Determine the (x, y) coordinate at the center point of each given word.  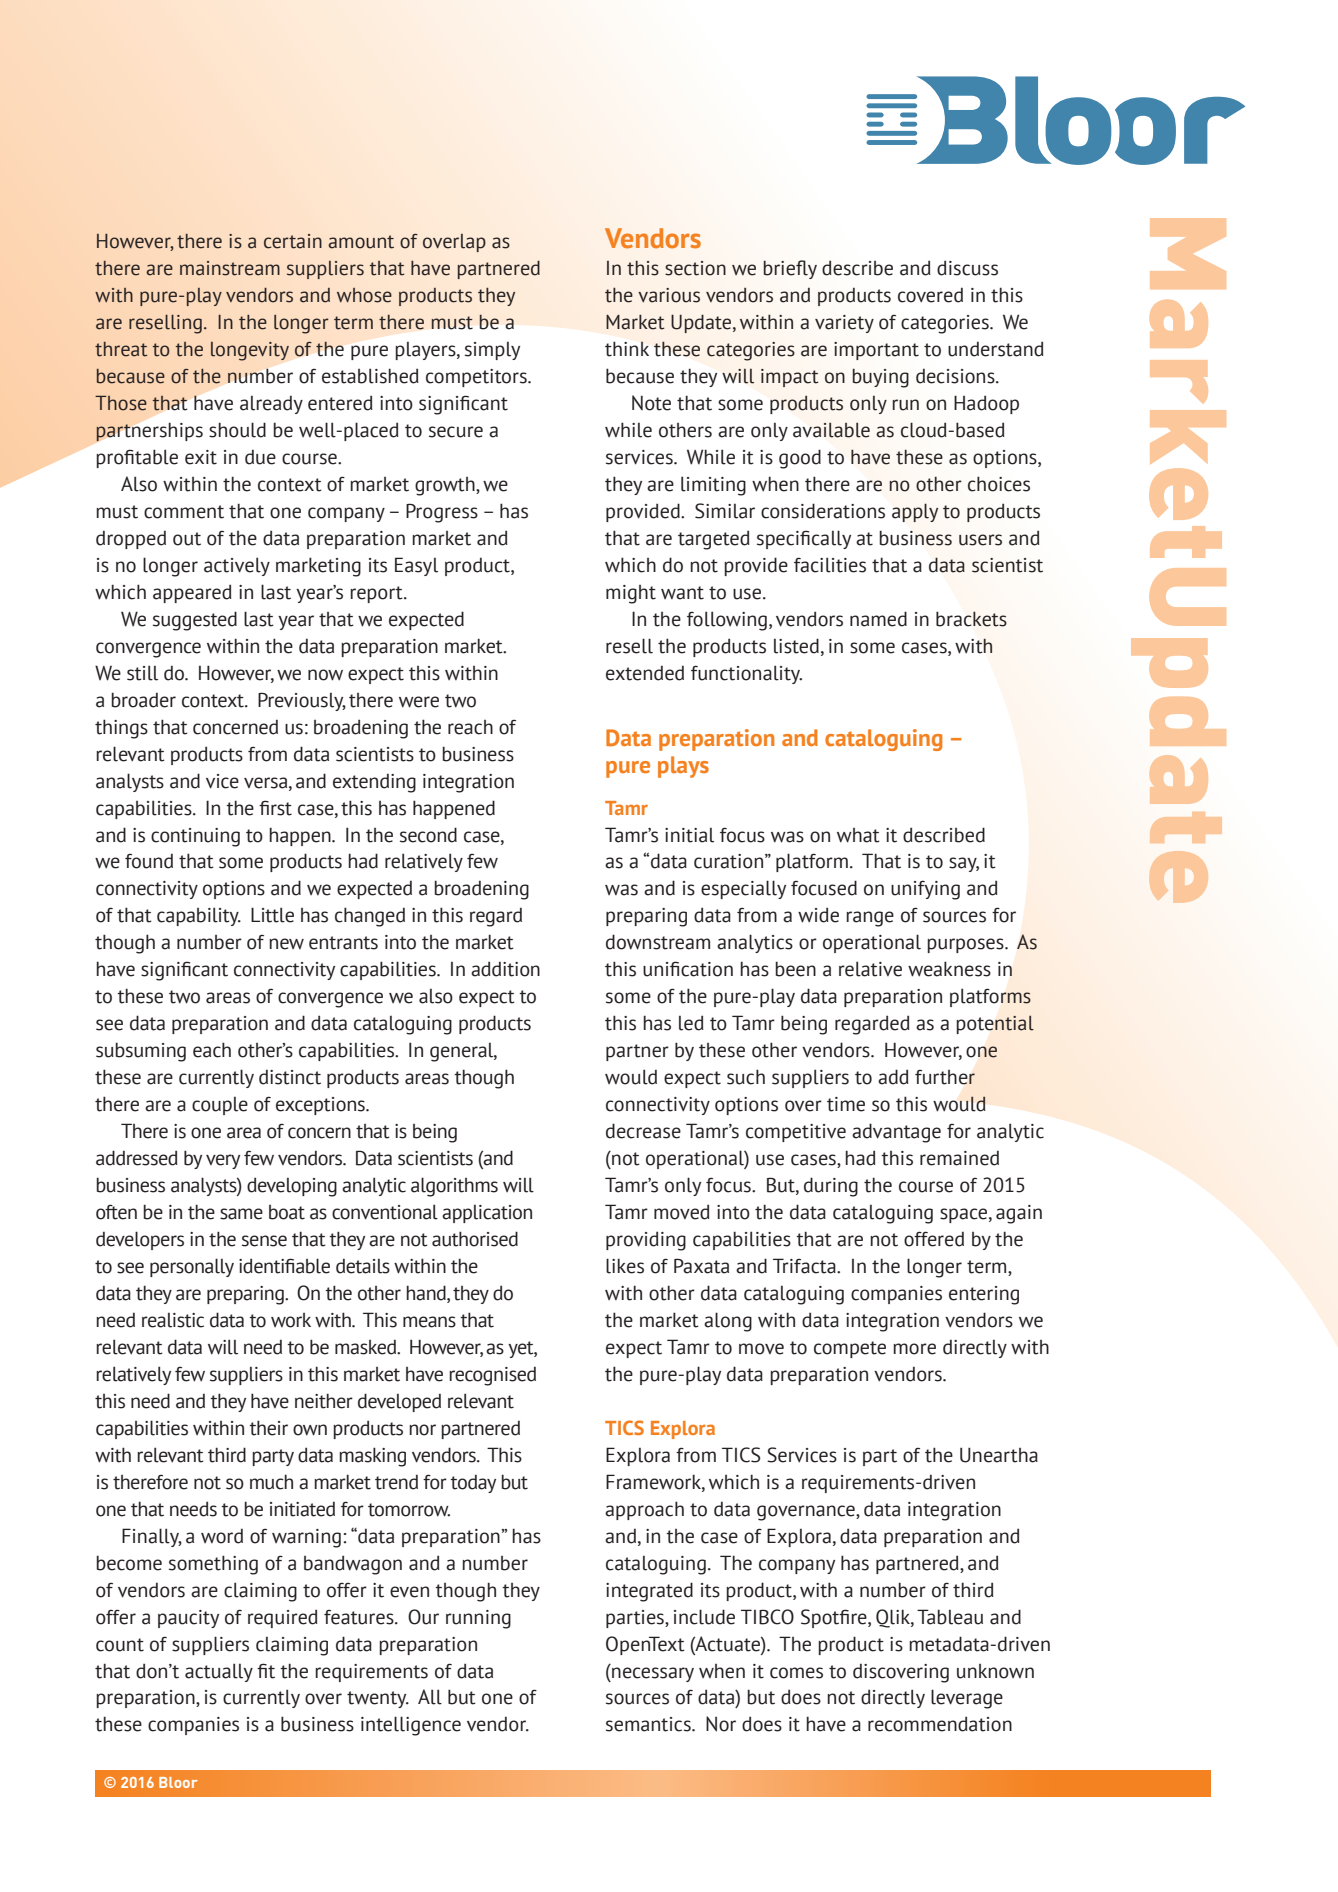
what (858, 835)
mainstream (230, 268)
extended (645, 673)
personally (192, 1267)
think (627, 349)
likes (625, 1266)
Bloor (178, 1782)
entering (984, 1295)
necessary (652, 1674)
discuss (967, 268)
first (275, 808)
